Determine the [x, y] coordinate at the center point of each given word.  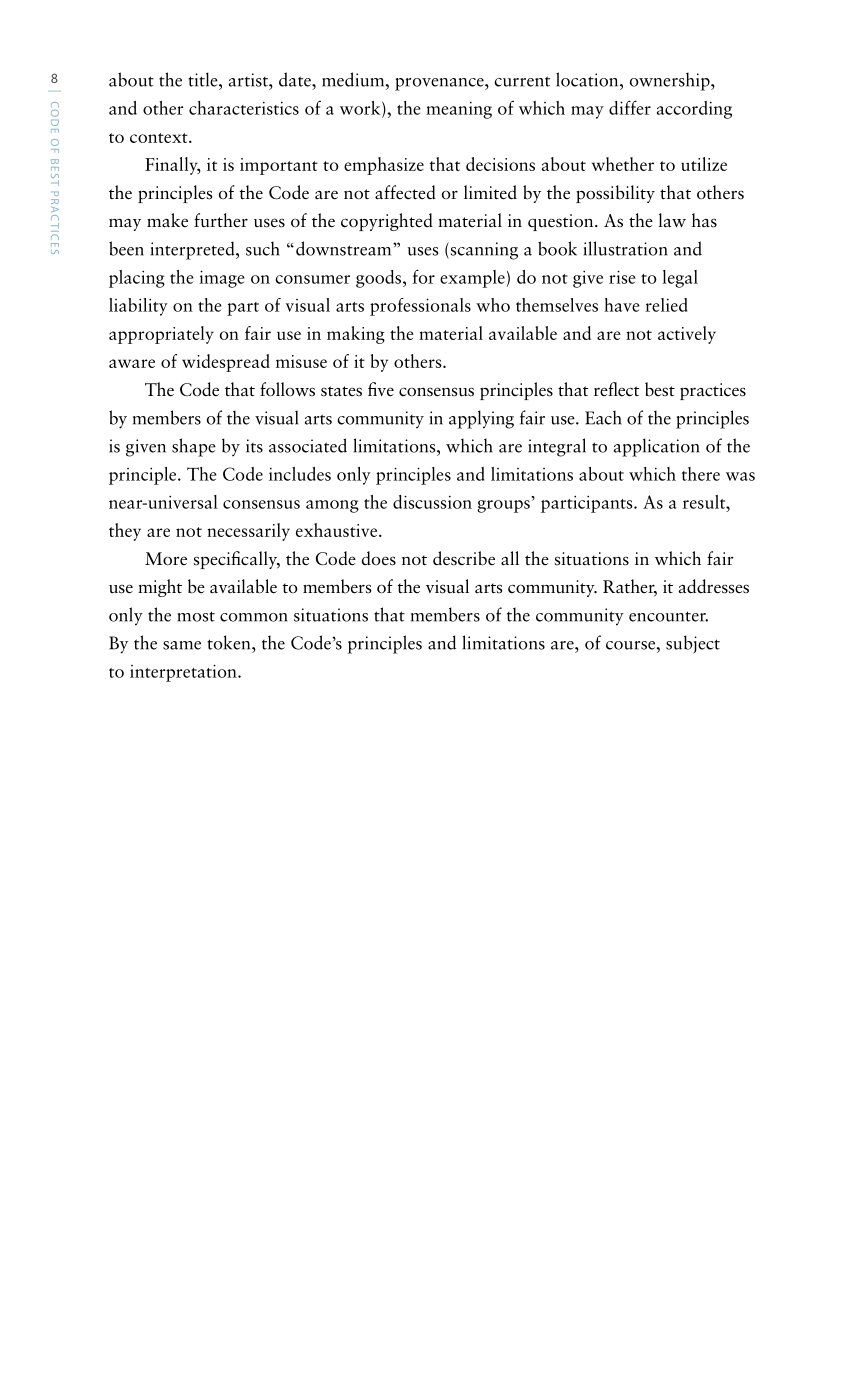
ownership [671, 81]
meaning [459, 110]
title [204, 79]
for [423, 276]
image [222, 279]
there [701, 474]
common [254, 617]
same [182, 645]
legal [680, 279]
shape [194, 447]
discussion [432, 502]
